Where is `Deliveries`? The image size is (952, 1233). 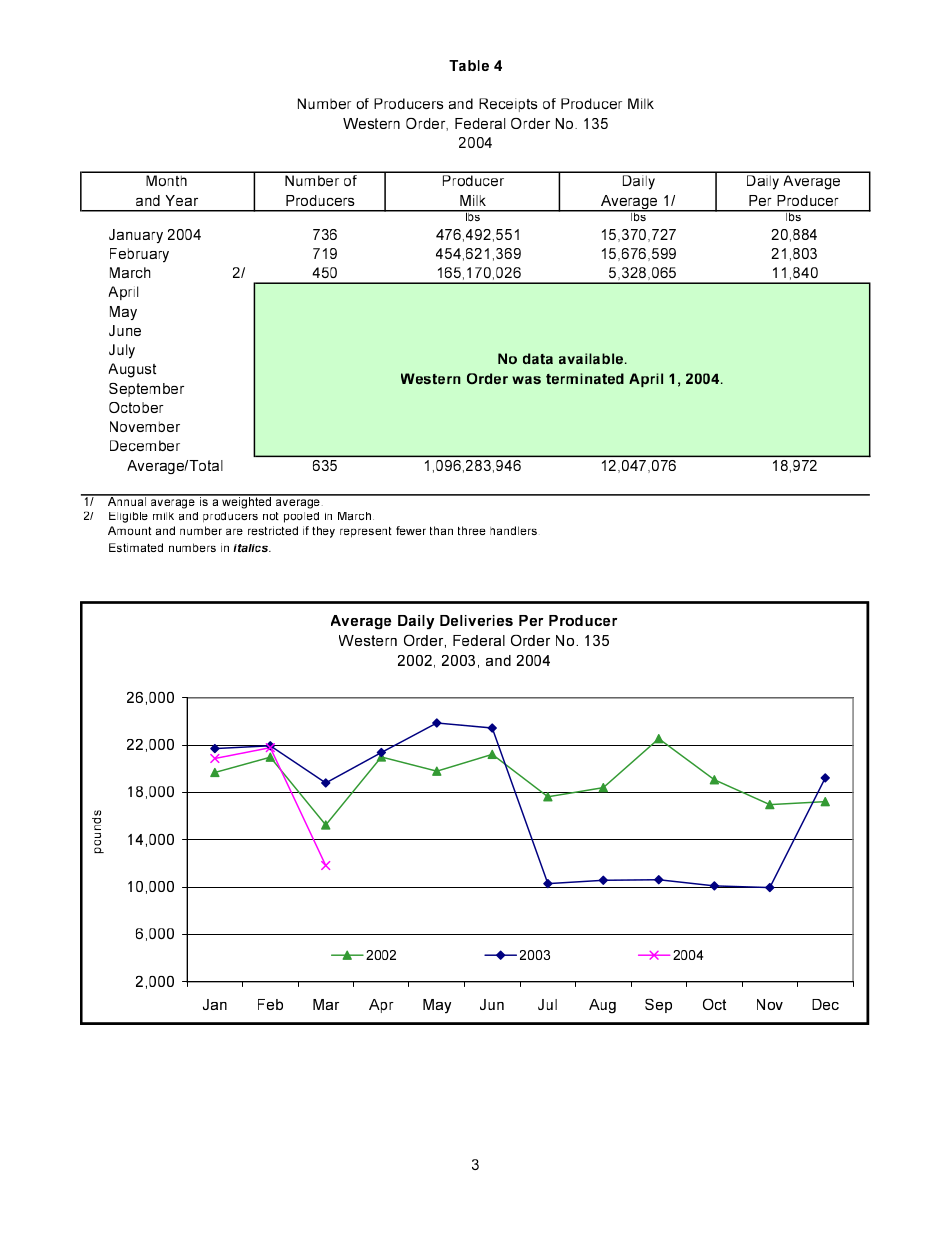
Deliveries is located at coordinates (476, 620).
